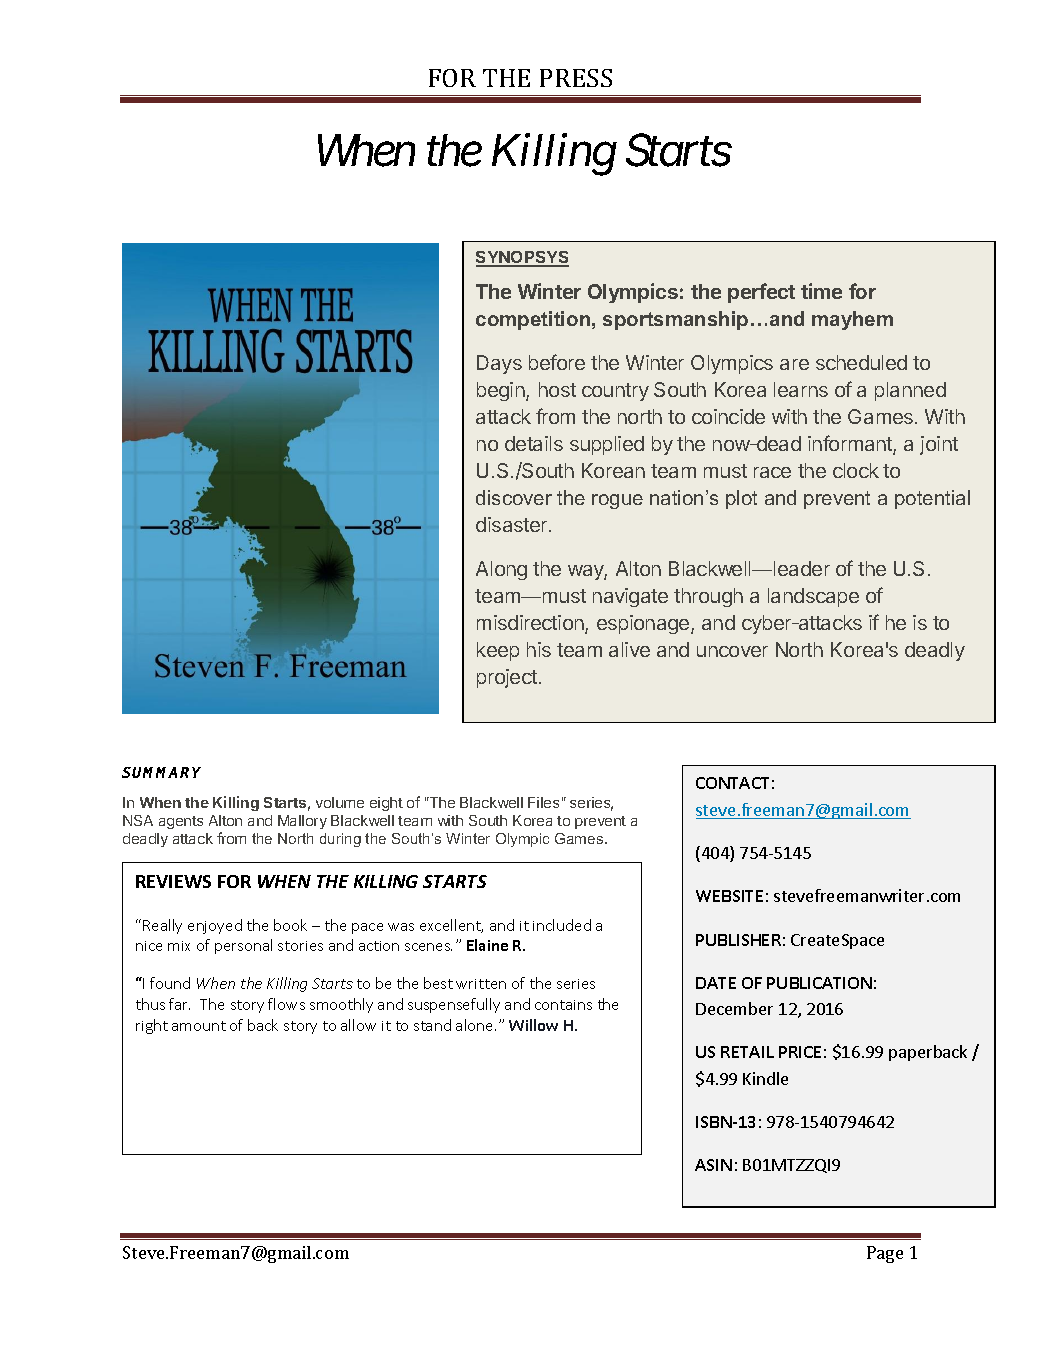 This page has width=1041, height=1348. I want to click on perfect, so click(761, 293).
